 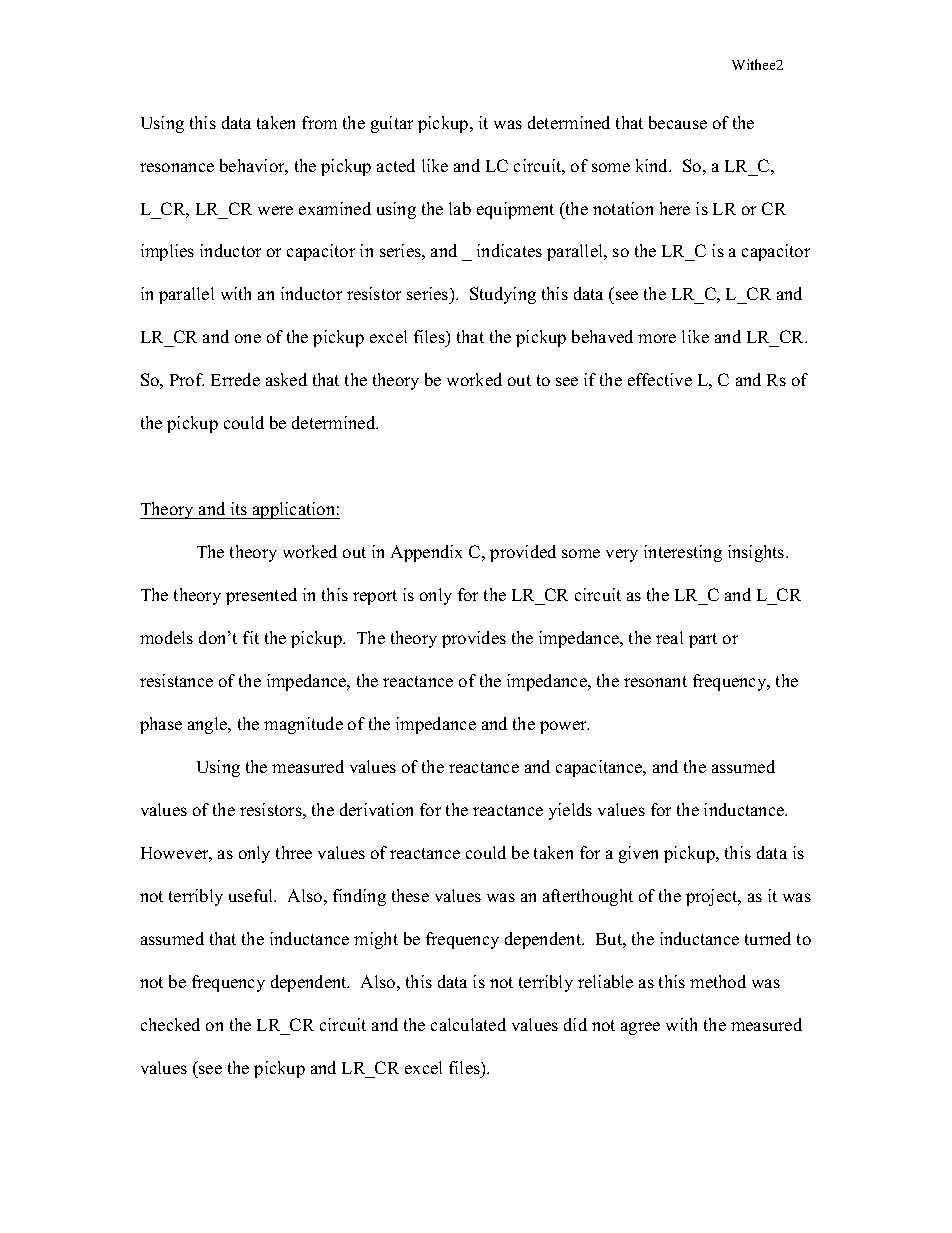 What do you see at coordinates (468, 1024) in the screenshot?
I see `calculated` at bounding box center [468, 1024].
